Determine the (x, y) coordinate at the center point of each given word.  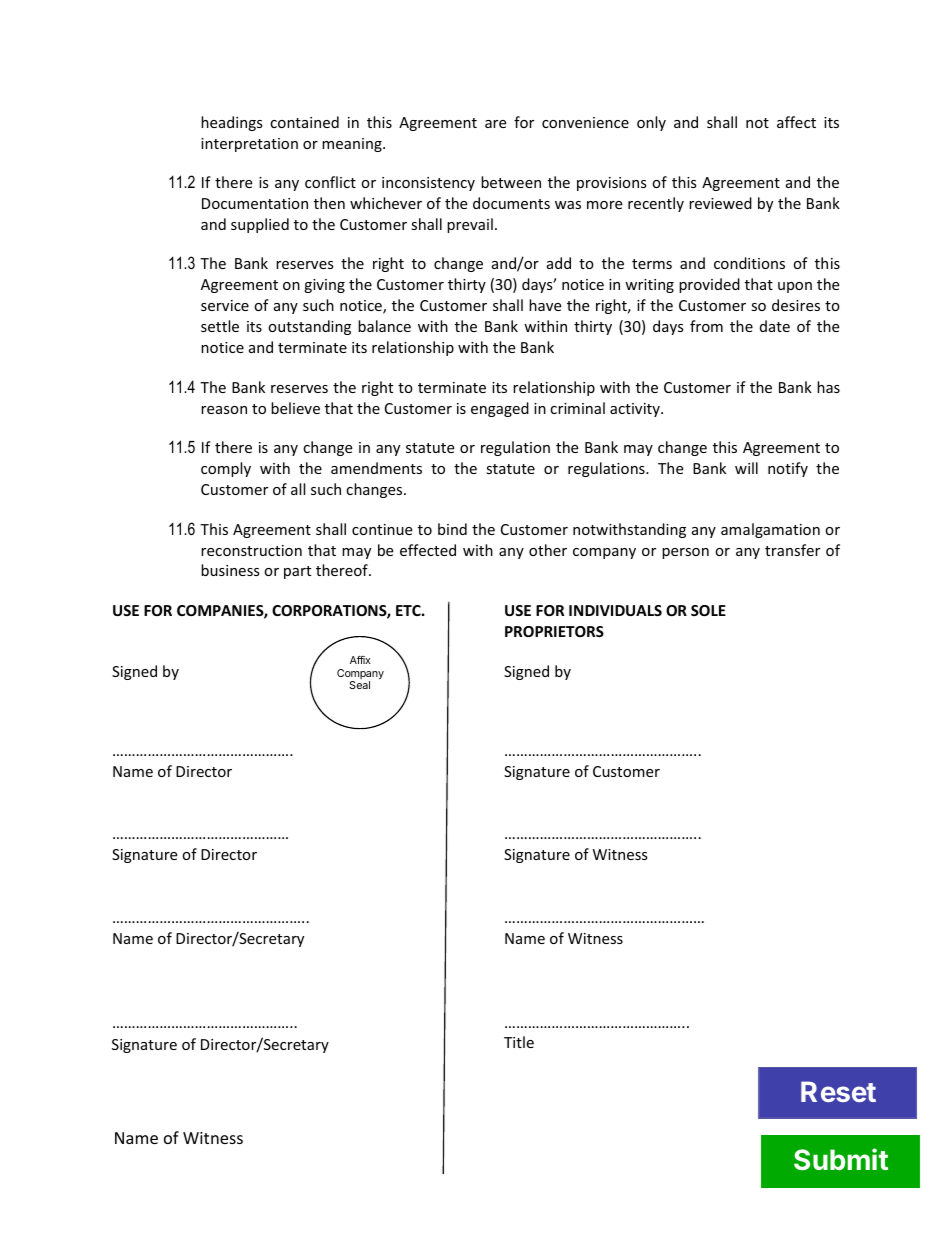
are (495, 124)
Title (519, 1042)
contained (304, 122)
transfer (792, 550)
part (297, 572)
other (548, 550)
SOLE (708, 610)
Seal (359, 685)
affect (796, 122)
